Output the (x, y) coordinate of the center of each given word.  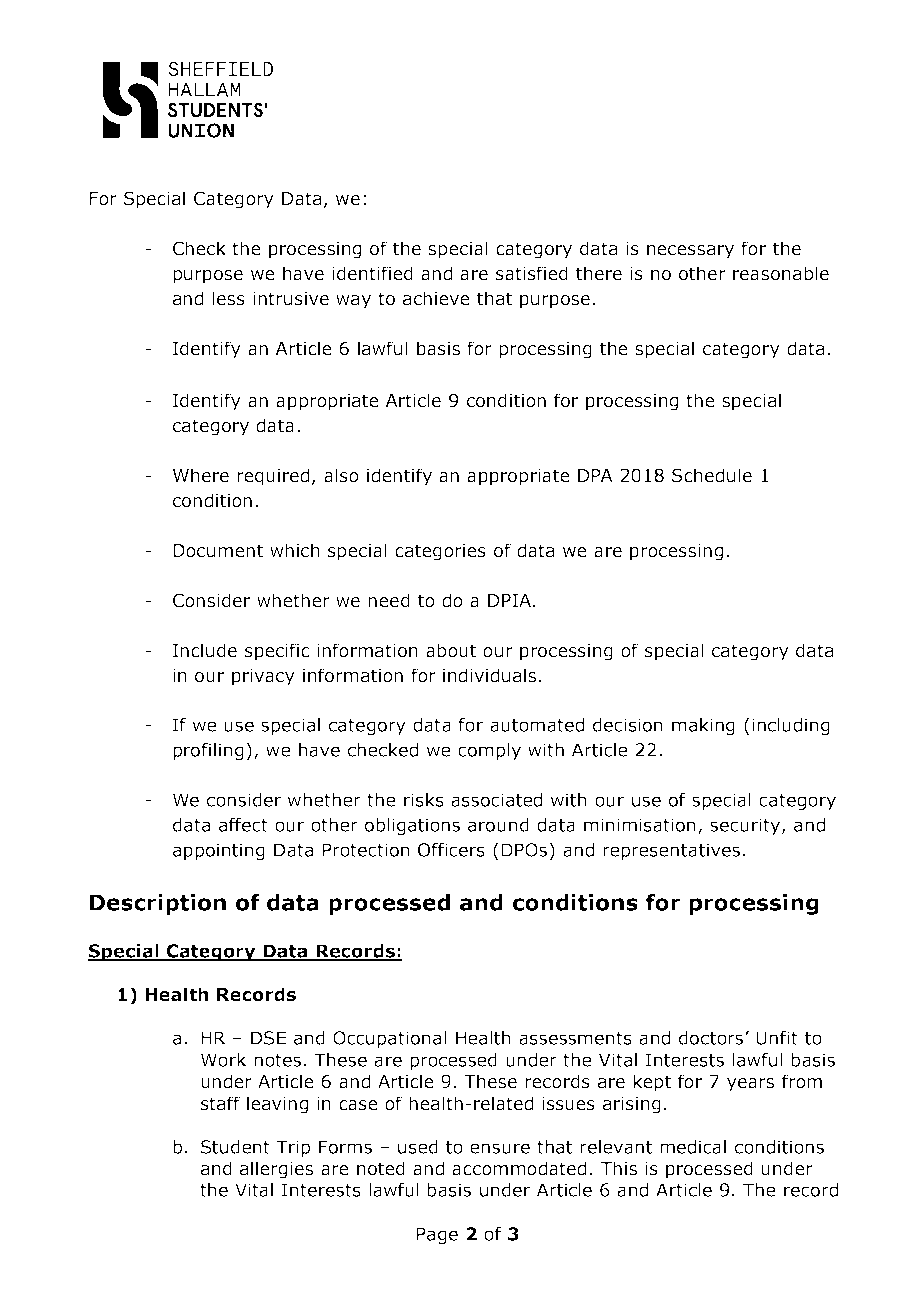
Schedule (712, 475)
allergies (276, 1170)
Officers (451, 850)
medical (693, 1147)
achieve (436, 298)
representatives (671, 851)
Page (437, 1235)
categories (440, 552)
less (228, 298)
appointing (219, 851)
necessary (690, 252)
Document (218, 551)
